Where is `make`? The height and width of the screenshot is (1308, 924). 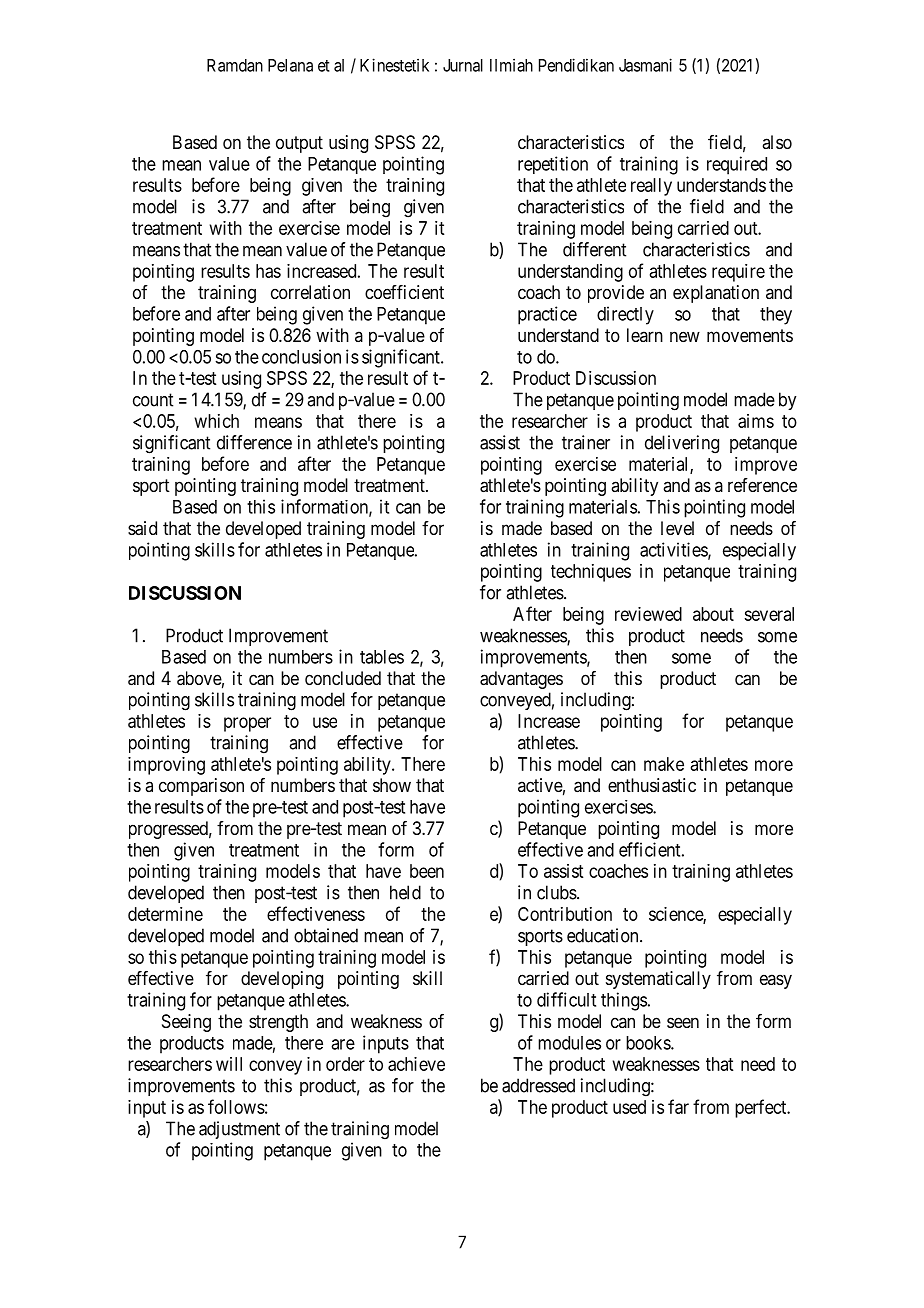 make is located at coordinates (664, 764).
